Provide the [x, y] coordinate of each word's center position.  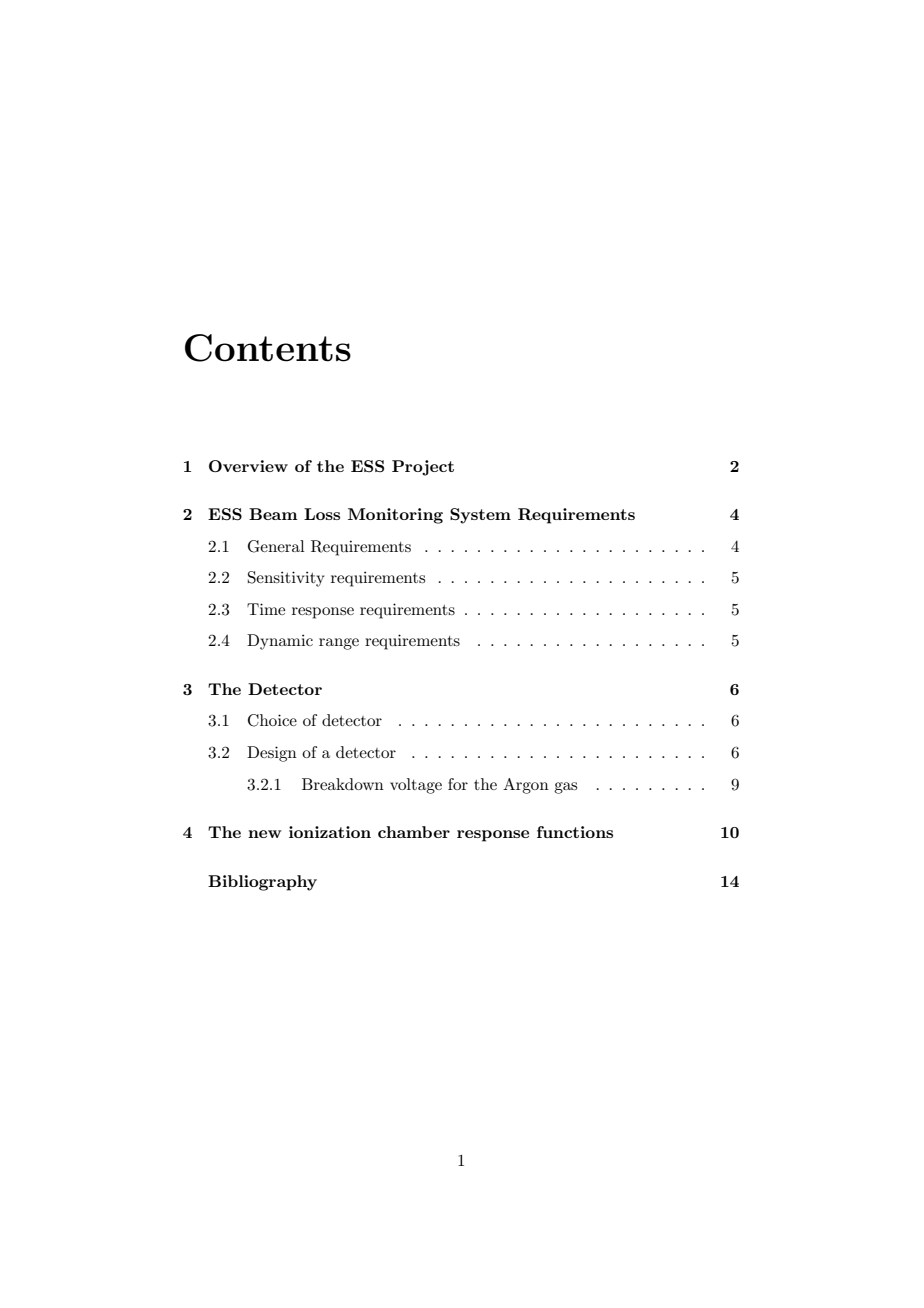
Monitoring [395, 516]
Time [266, 609]
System [480, 516]
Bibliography [262, 883]
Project [423, 468]
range [339, 644]
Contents [268, 348]
